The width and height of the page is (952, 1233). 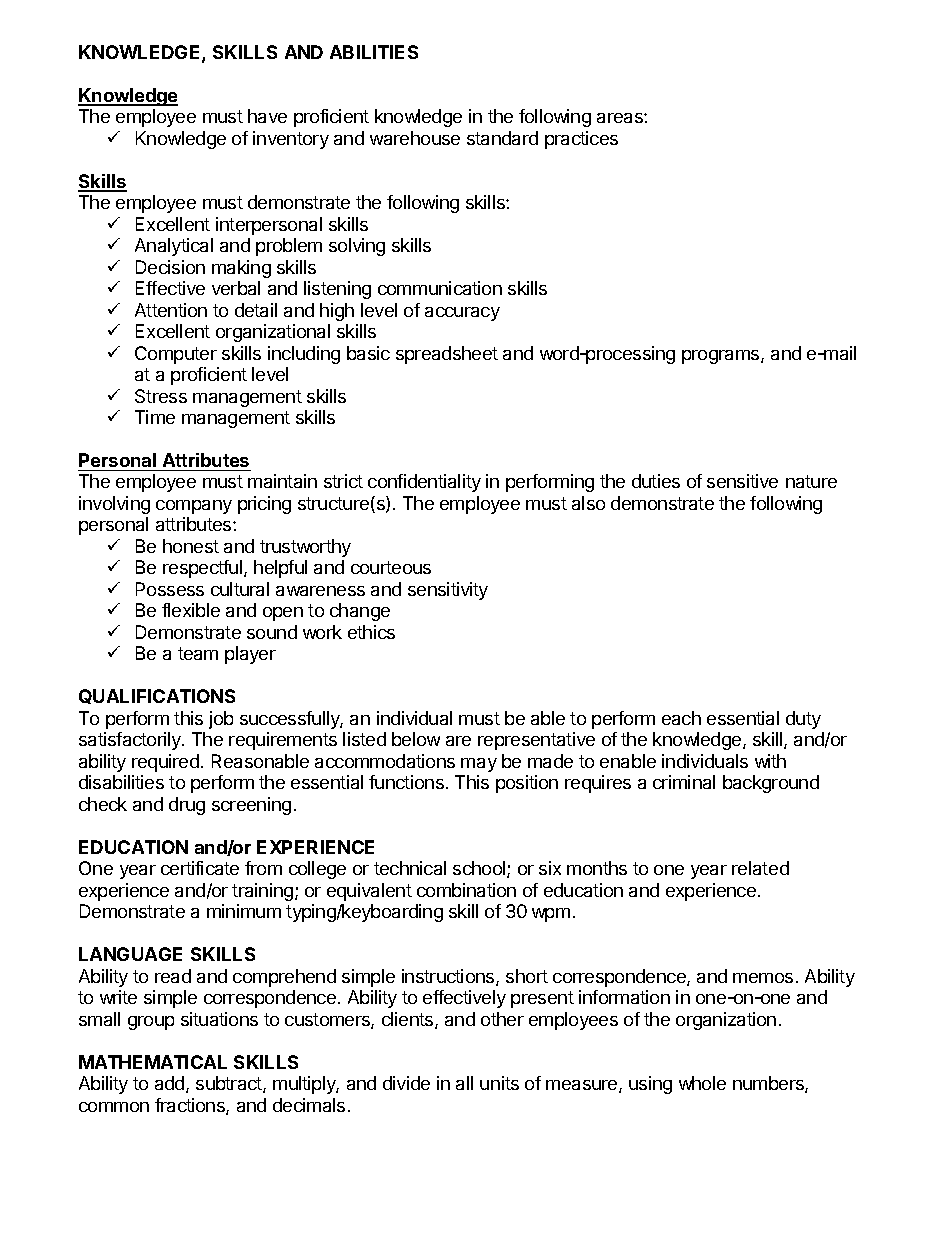 What do you see at coordinates (480, 869) in the page?
I see `school` at bounding box center [480, 869].
